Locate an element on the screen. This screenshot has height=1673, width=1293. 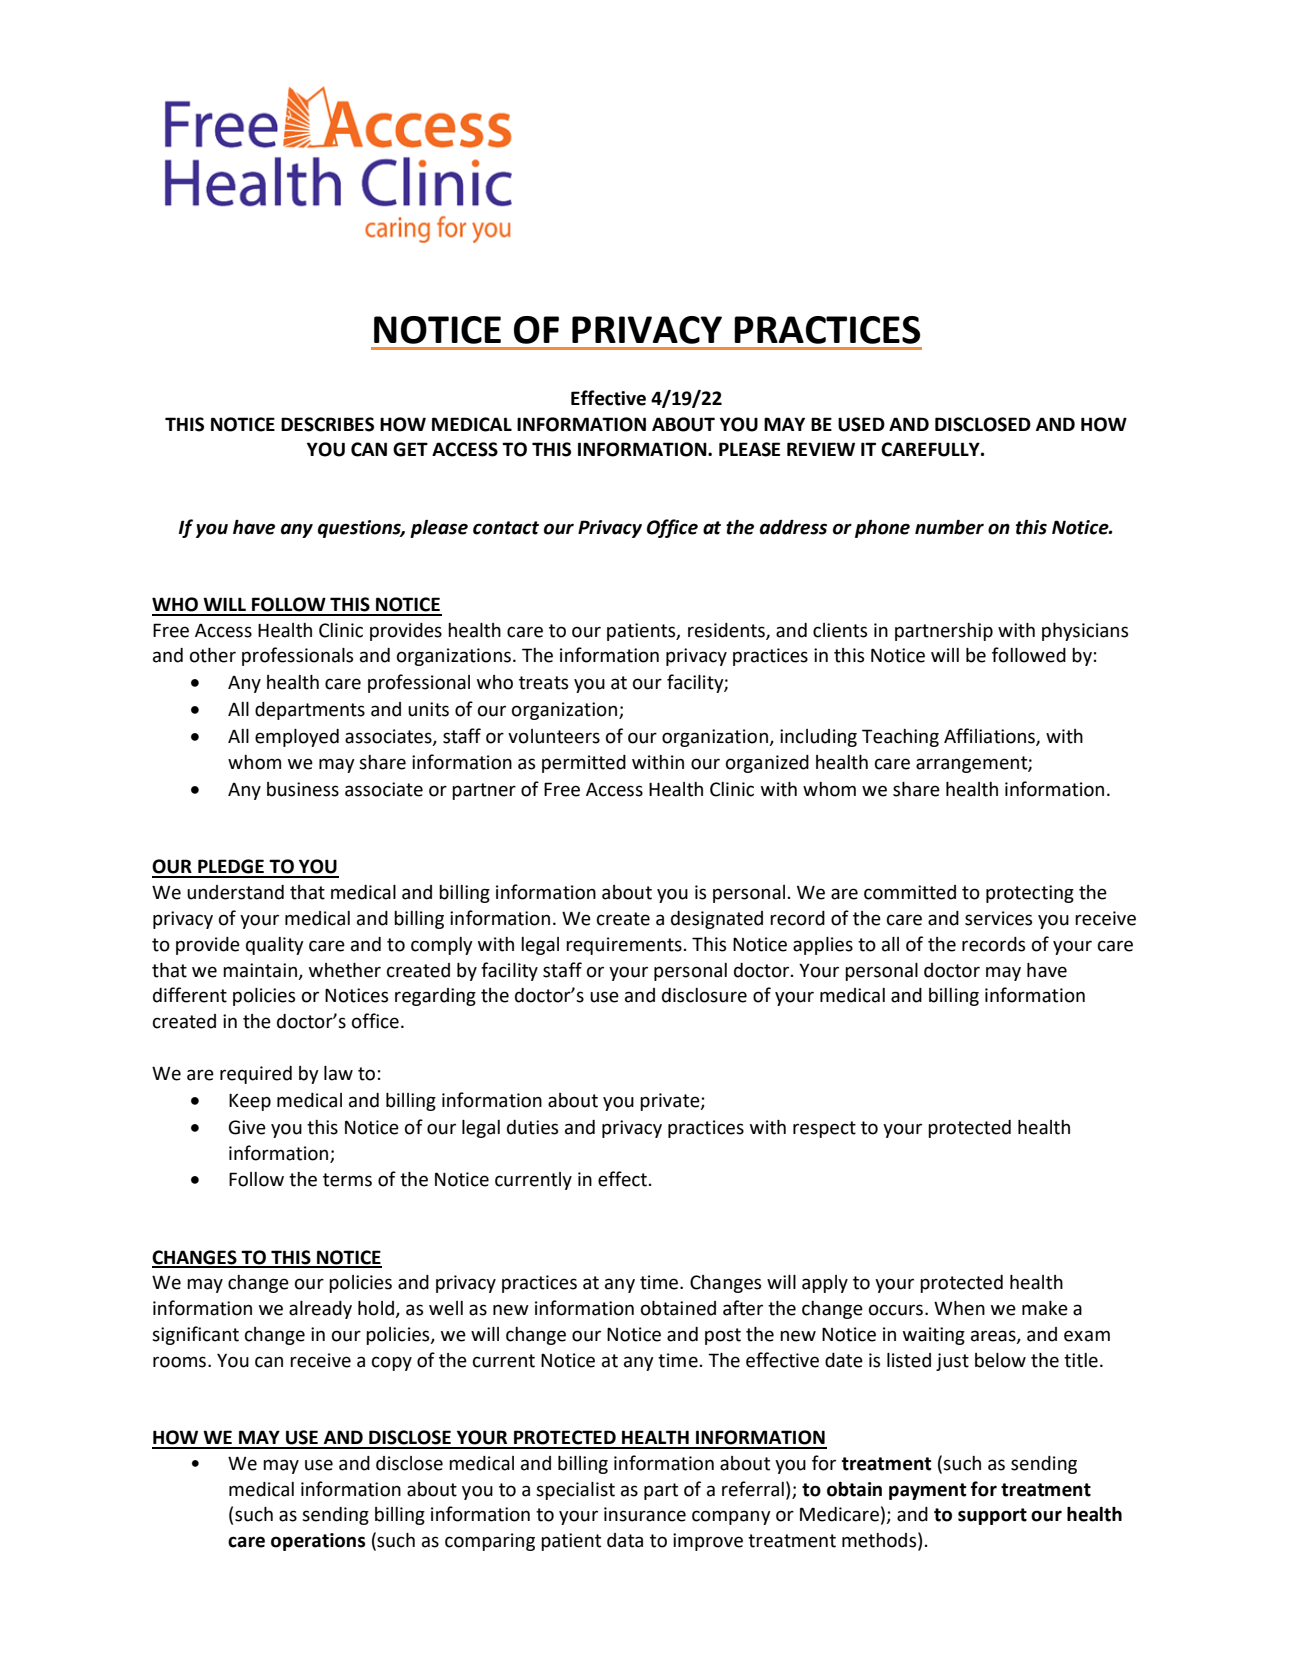
number is located at coordinates (949, 527).
